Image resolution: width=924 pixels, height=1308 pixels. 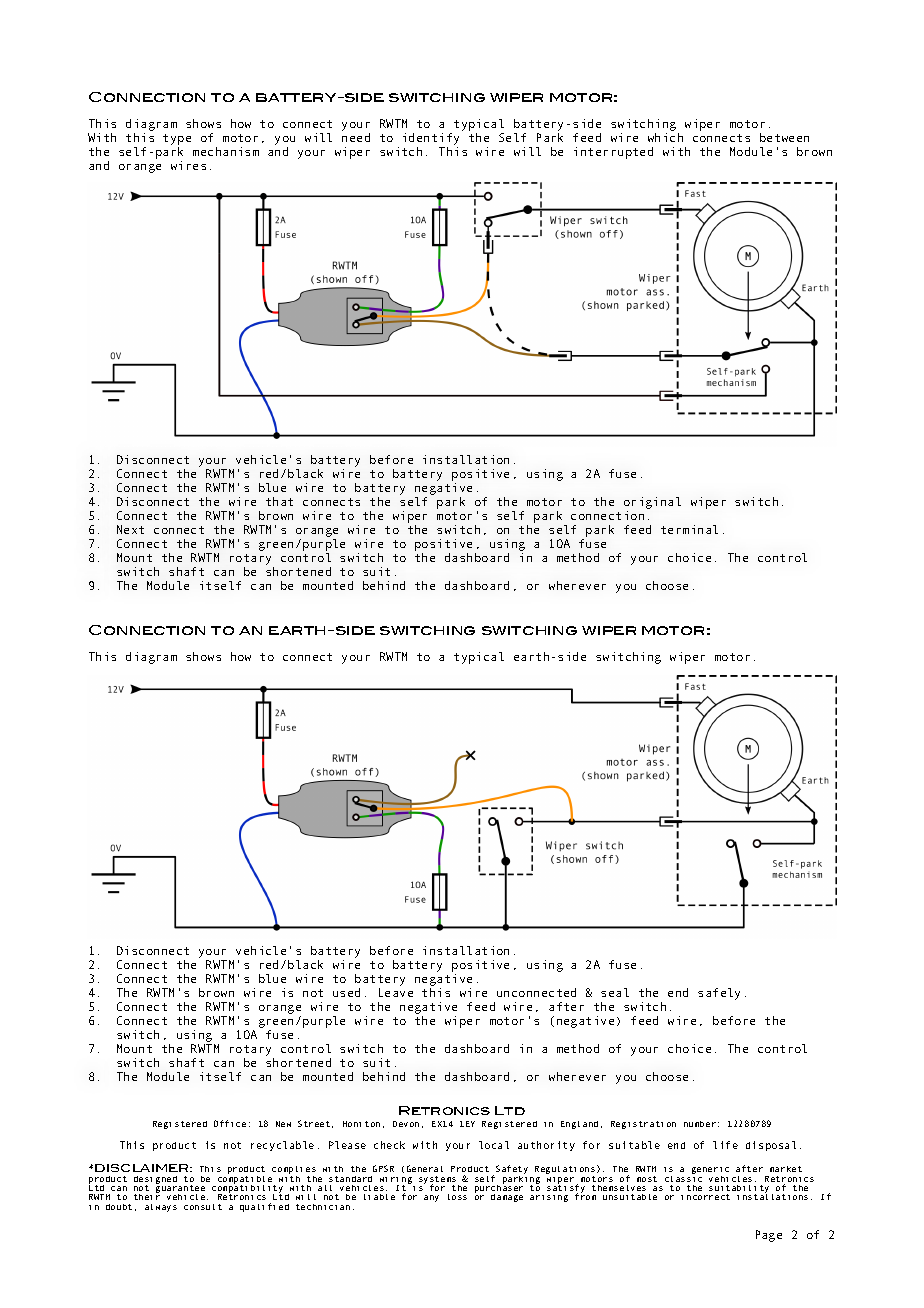 I want to click on incorrect, so click(x=705, y=1197).
